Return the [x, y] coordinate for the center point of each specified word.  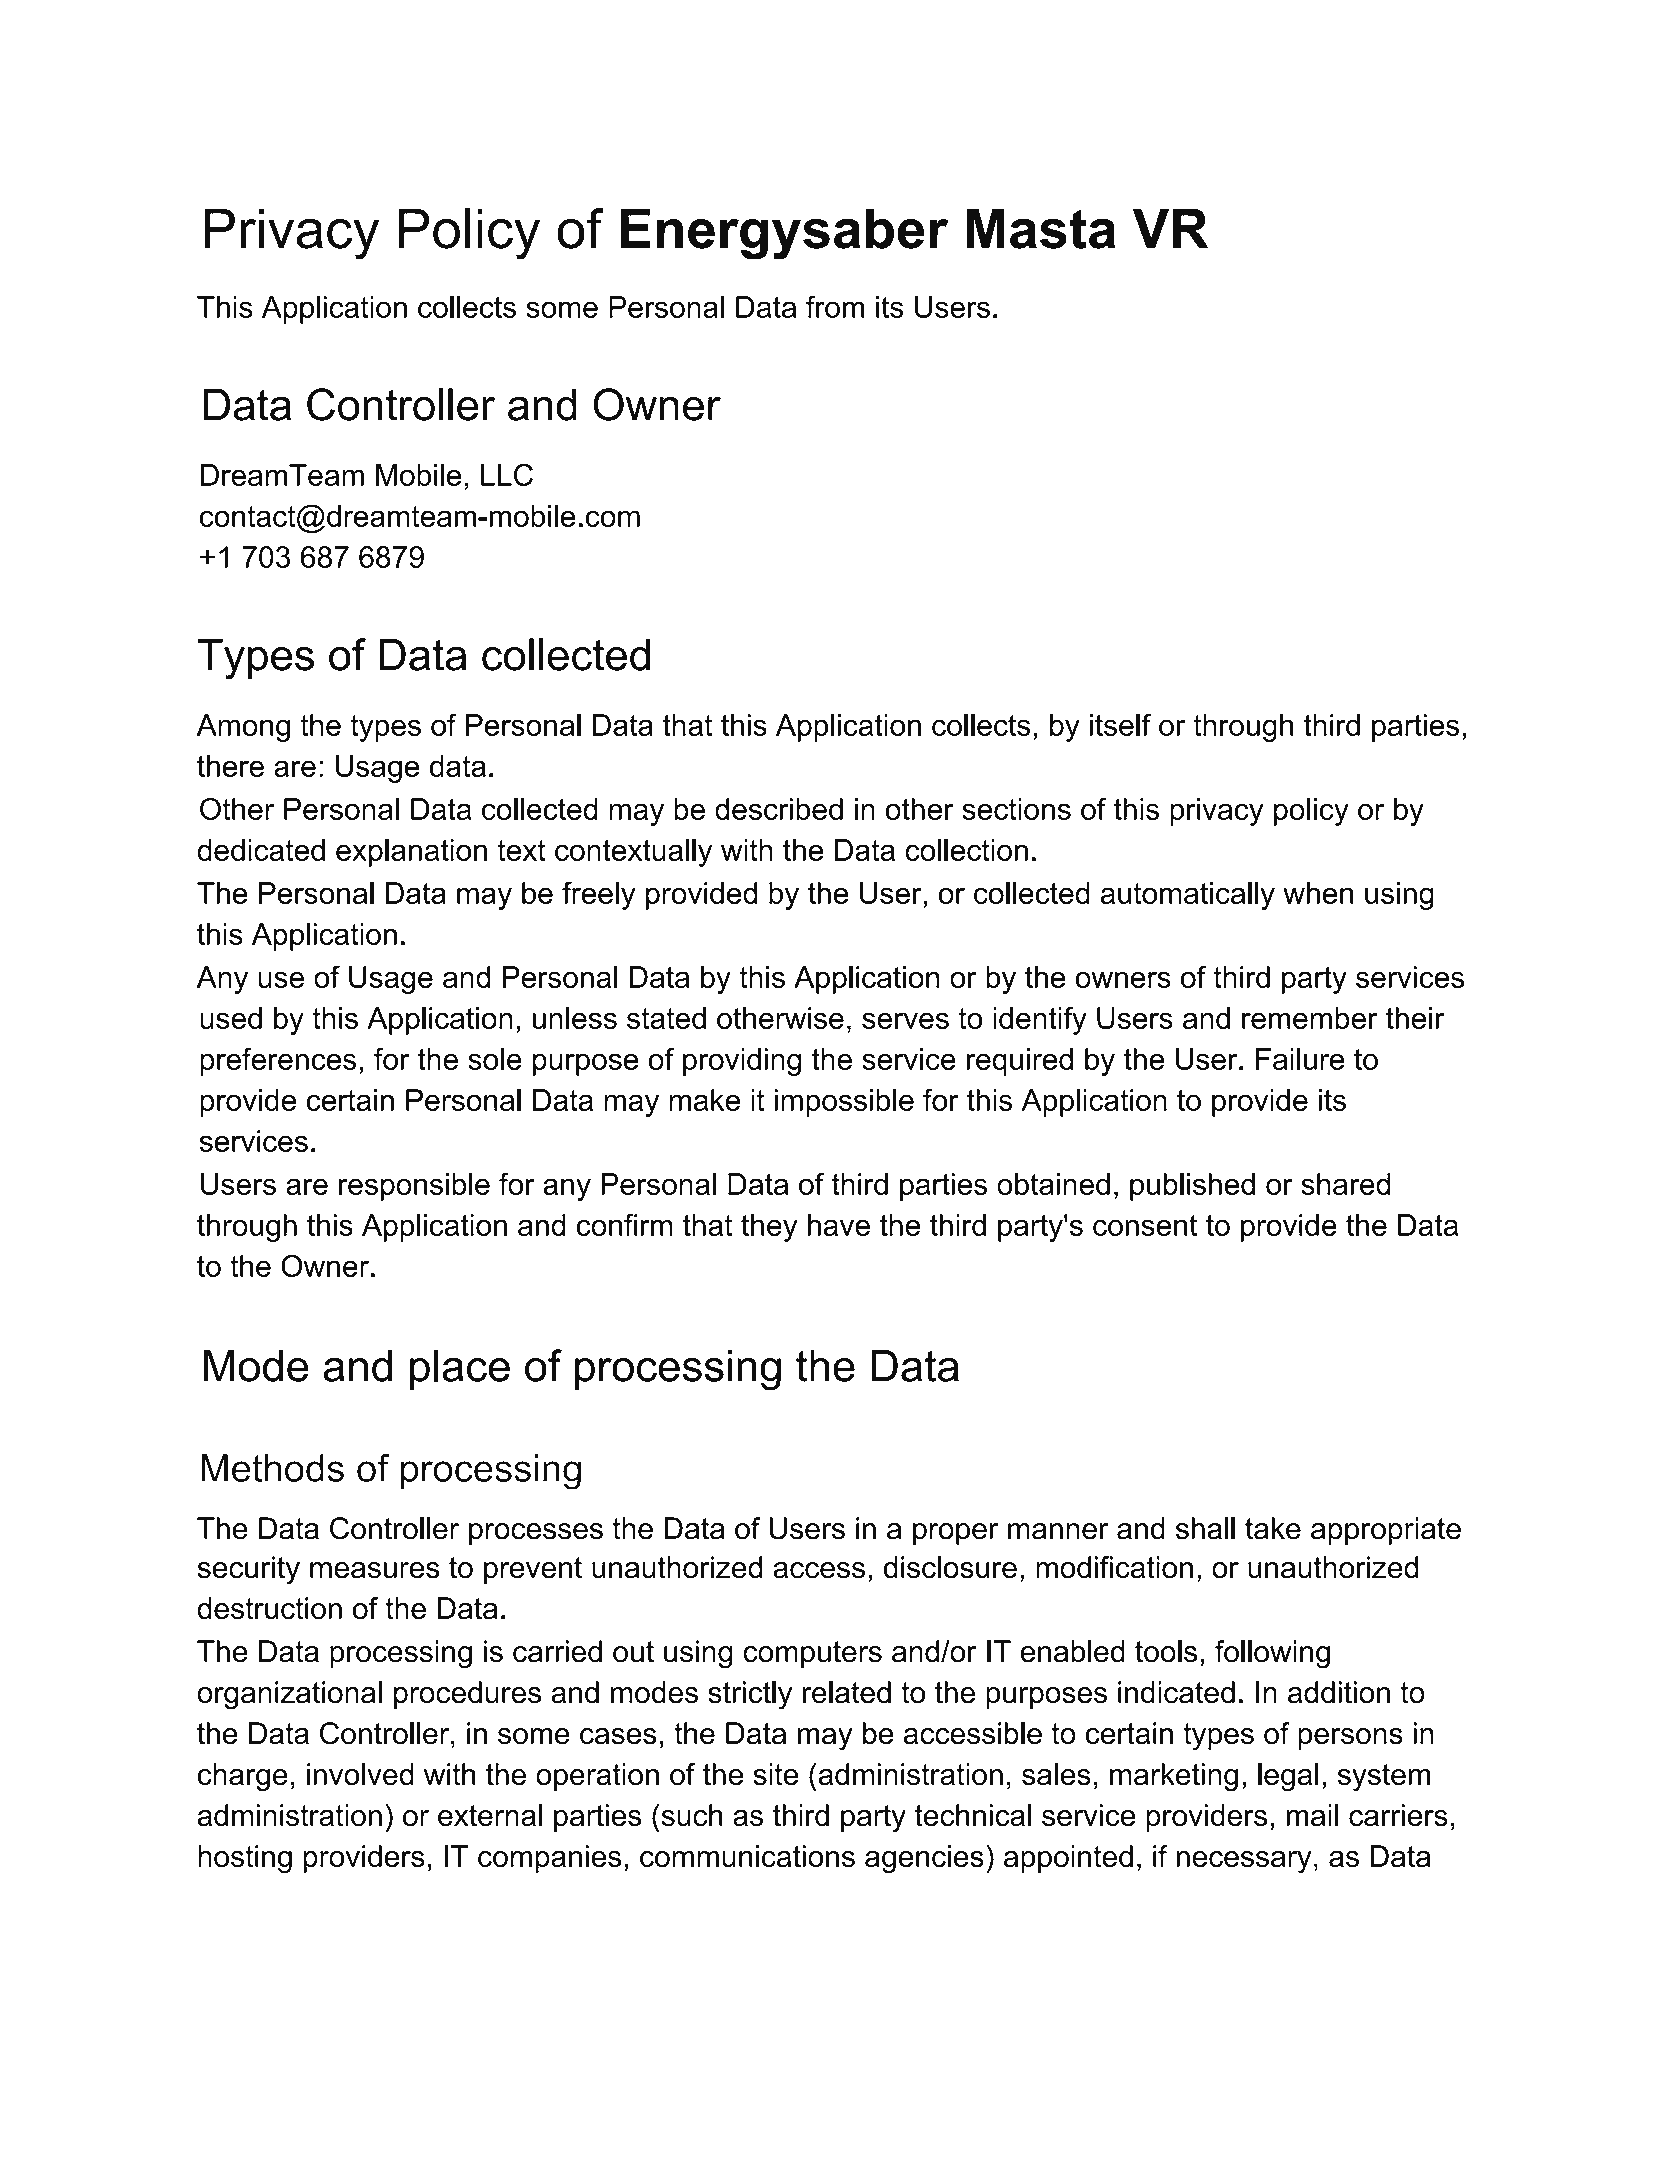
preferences [278, 1061]
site [775, 1774]
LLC [507, 474]
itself [1120, 724]
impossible [844, 1103]
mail [1312, 1815]
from [835, 306]
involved [360, 1774]
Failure [1300, 1059]
